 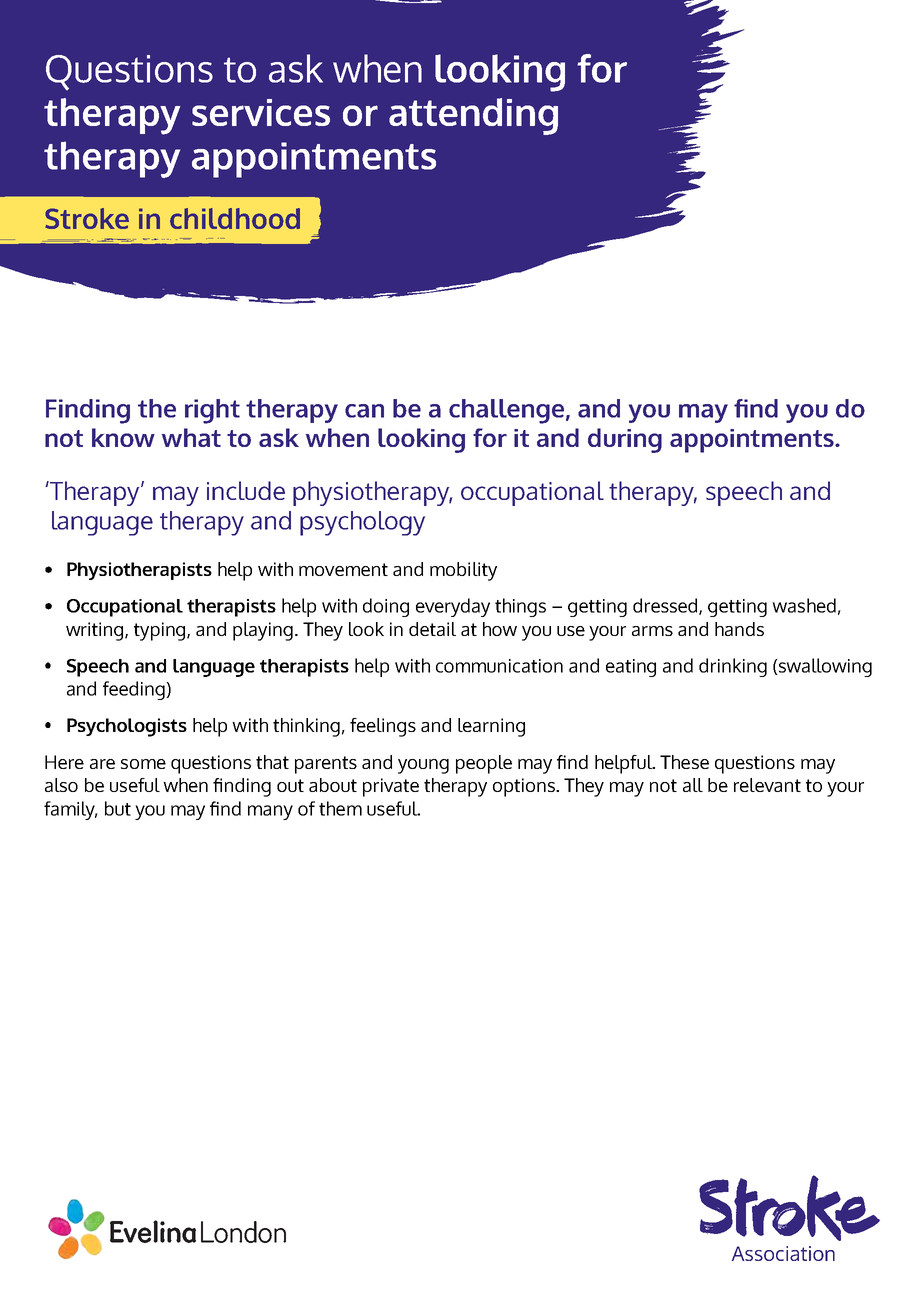 What do you see at coordinates (463, 571) in the page?
I see `mobility` at bounding box center [463, 571].
